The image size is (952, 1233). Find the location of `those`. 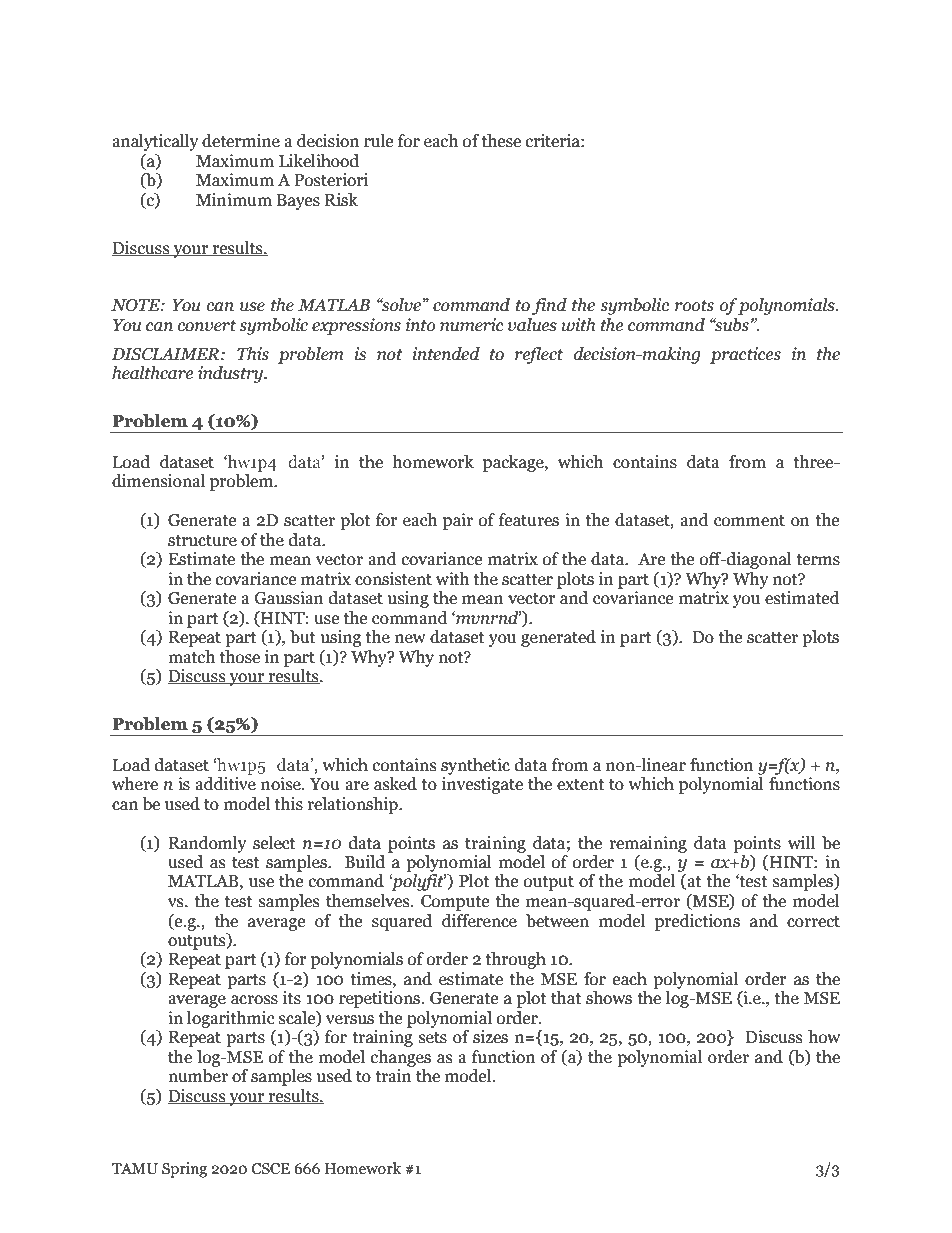

those is located at coordinates (239, 657).
